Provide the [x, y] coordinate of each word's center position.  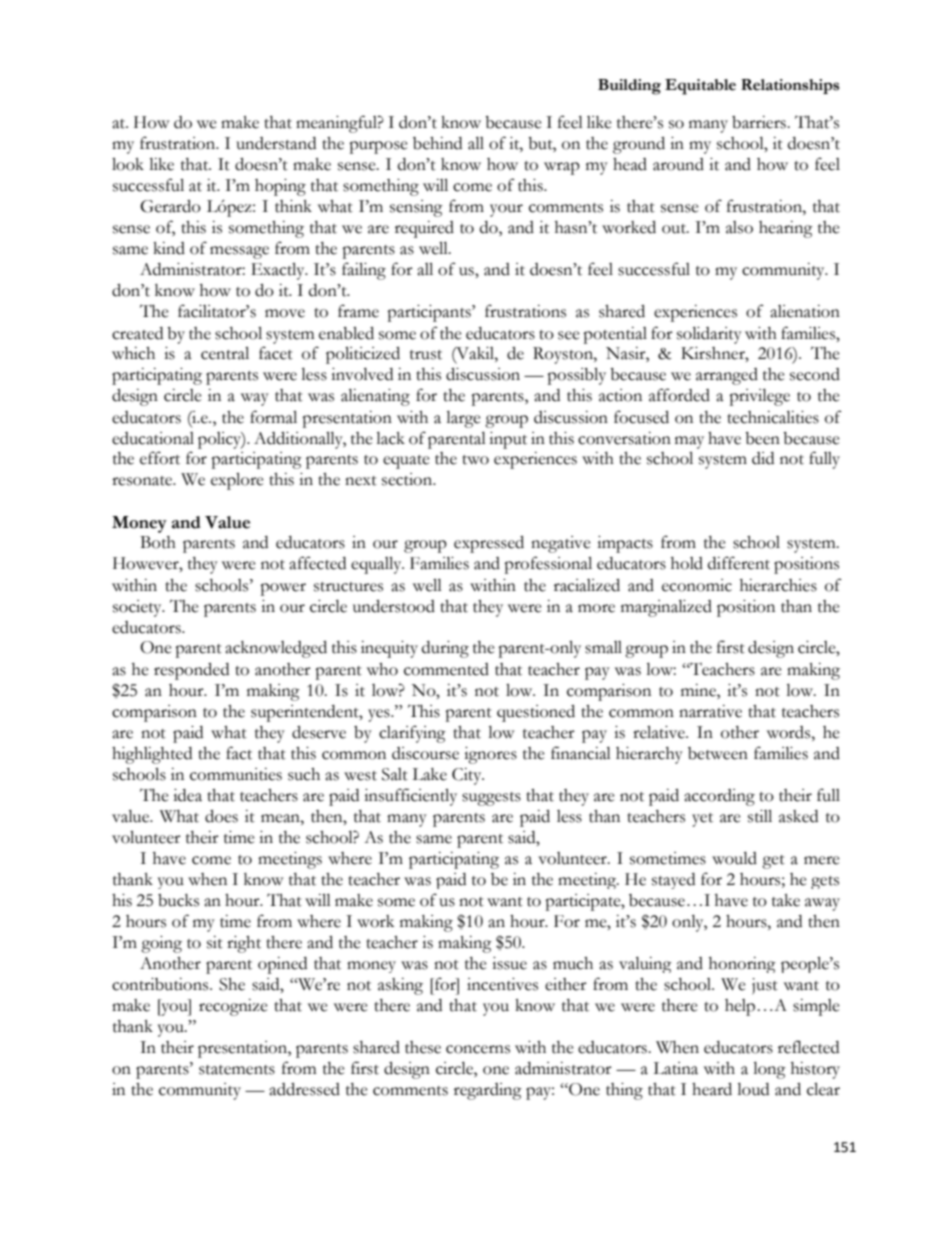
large [463, 419]
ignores [490, 755]
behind [437, 143]
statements [237, 1070]
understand [276, 143]
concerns [478, 1049]
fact [239, 753]
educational [153, 438]
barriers [760, 122]
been [762, 438]
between [718, 753]
